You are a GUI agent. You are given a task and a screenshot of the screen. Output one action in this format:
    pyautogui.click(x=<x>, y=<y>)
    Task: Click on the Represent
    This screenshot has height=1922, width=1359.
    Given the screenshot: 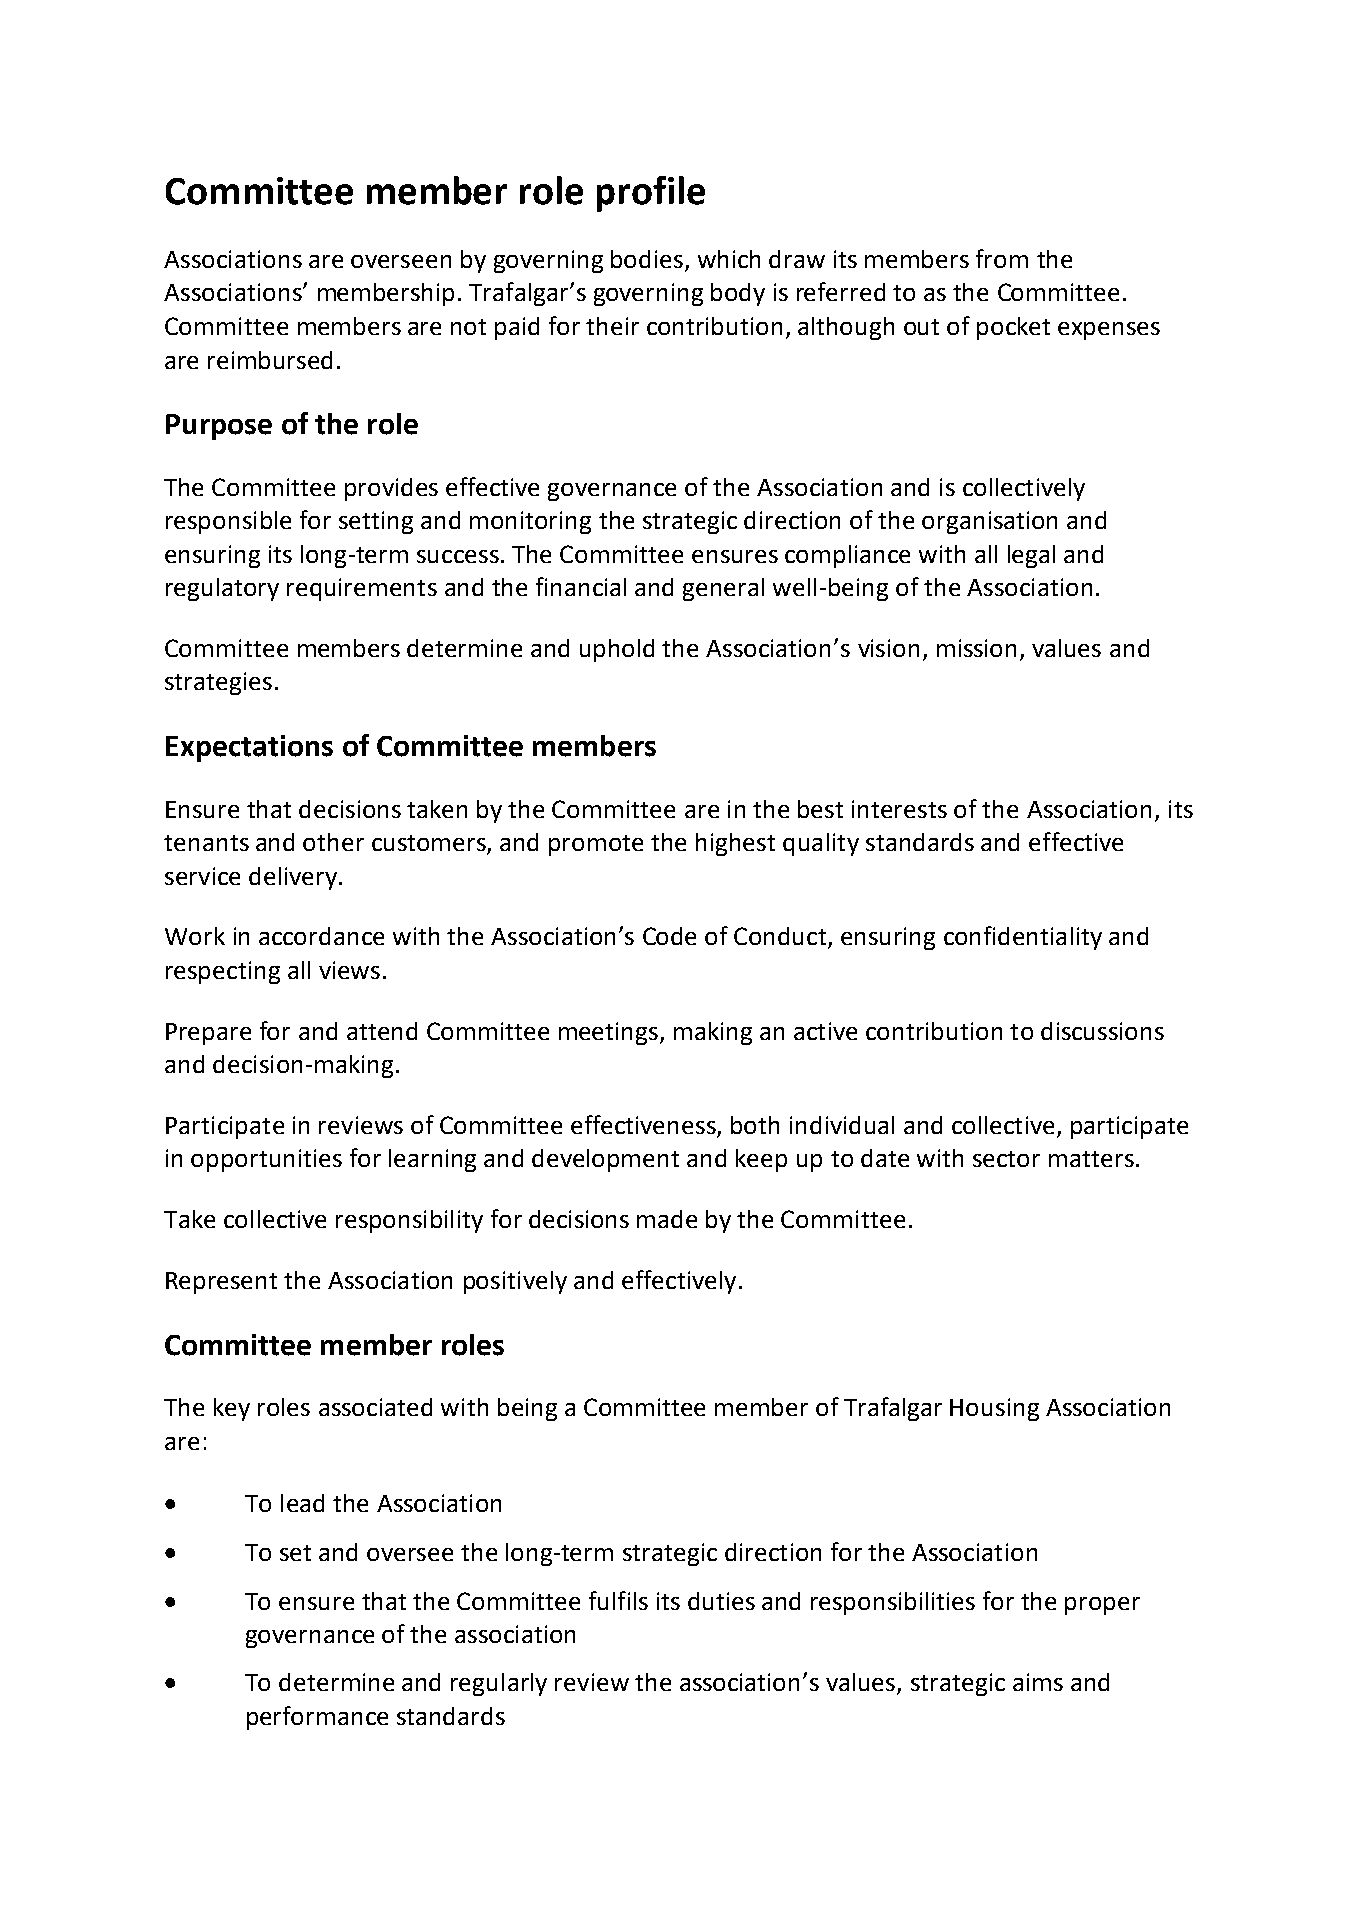 What is the action you would take?
    pyautogui.click(x=221, y=1283)
